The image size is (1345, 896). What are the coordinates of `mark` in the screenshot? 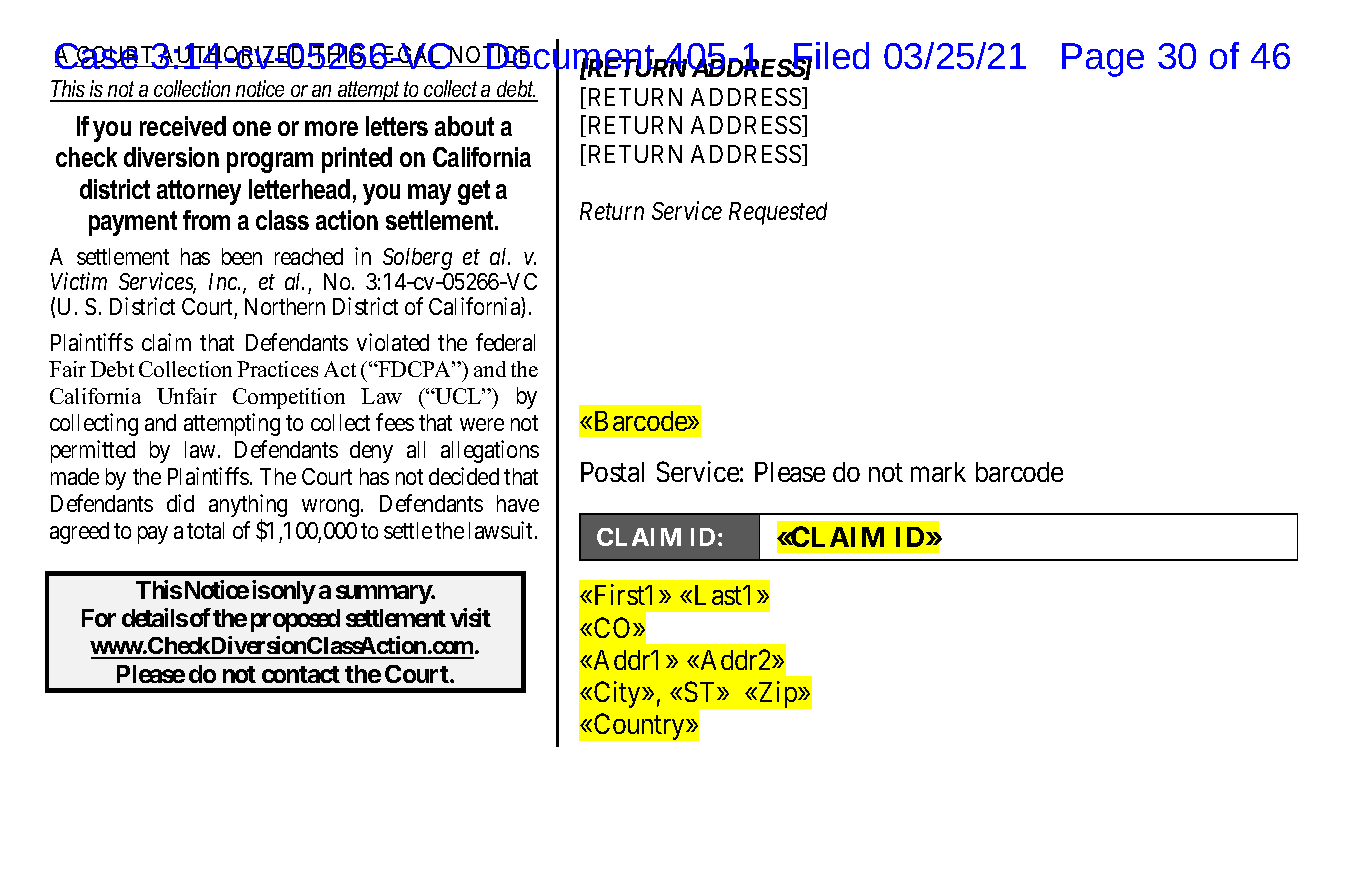 It's located at (938, 472).
